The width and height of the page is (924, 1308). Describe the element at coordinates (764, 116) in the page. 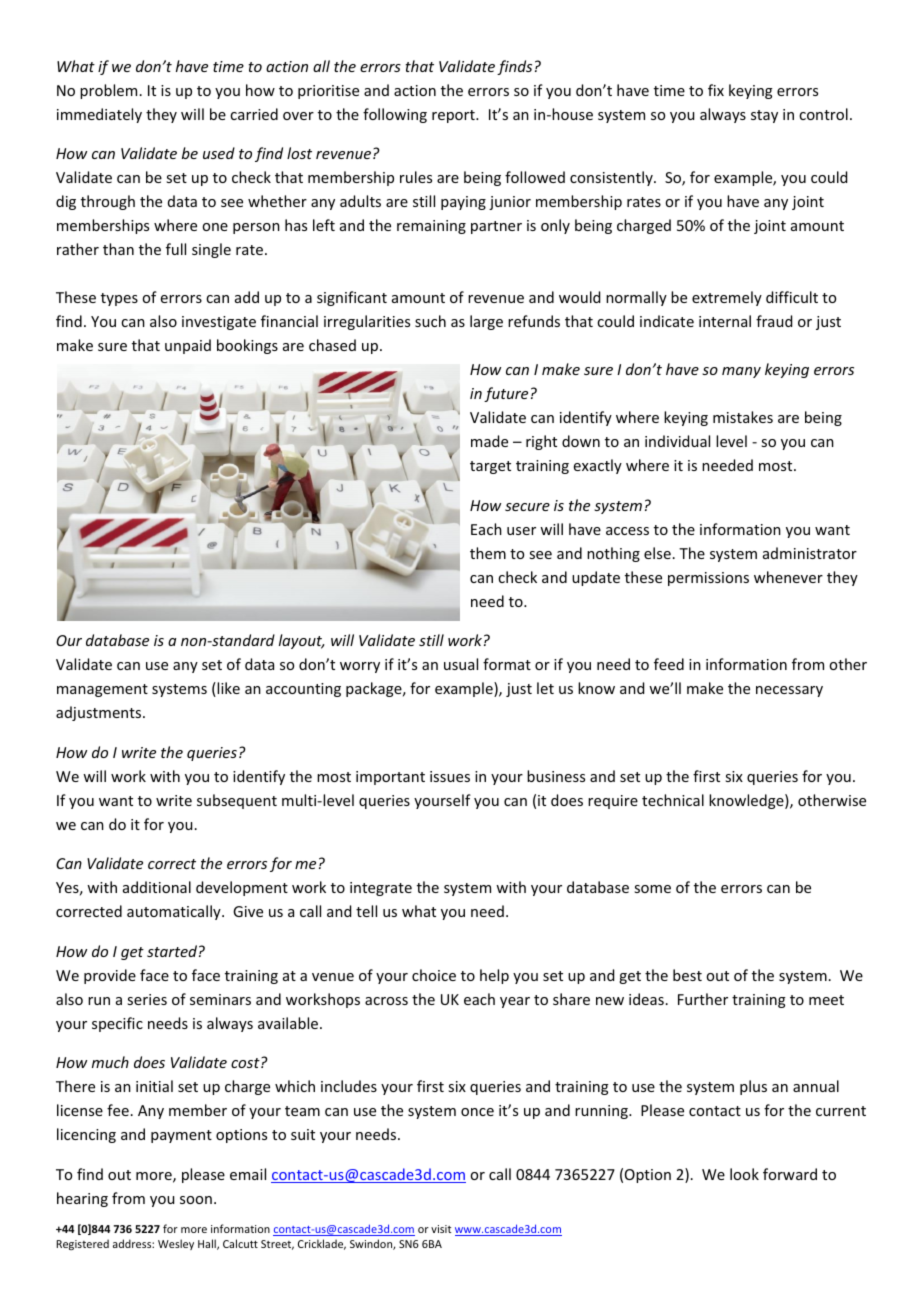

I see `stay` at that location.
